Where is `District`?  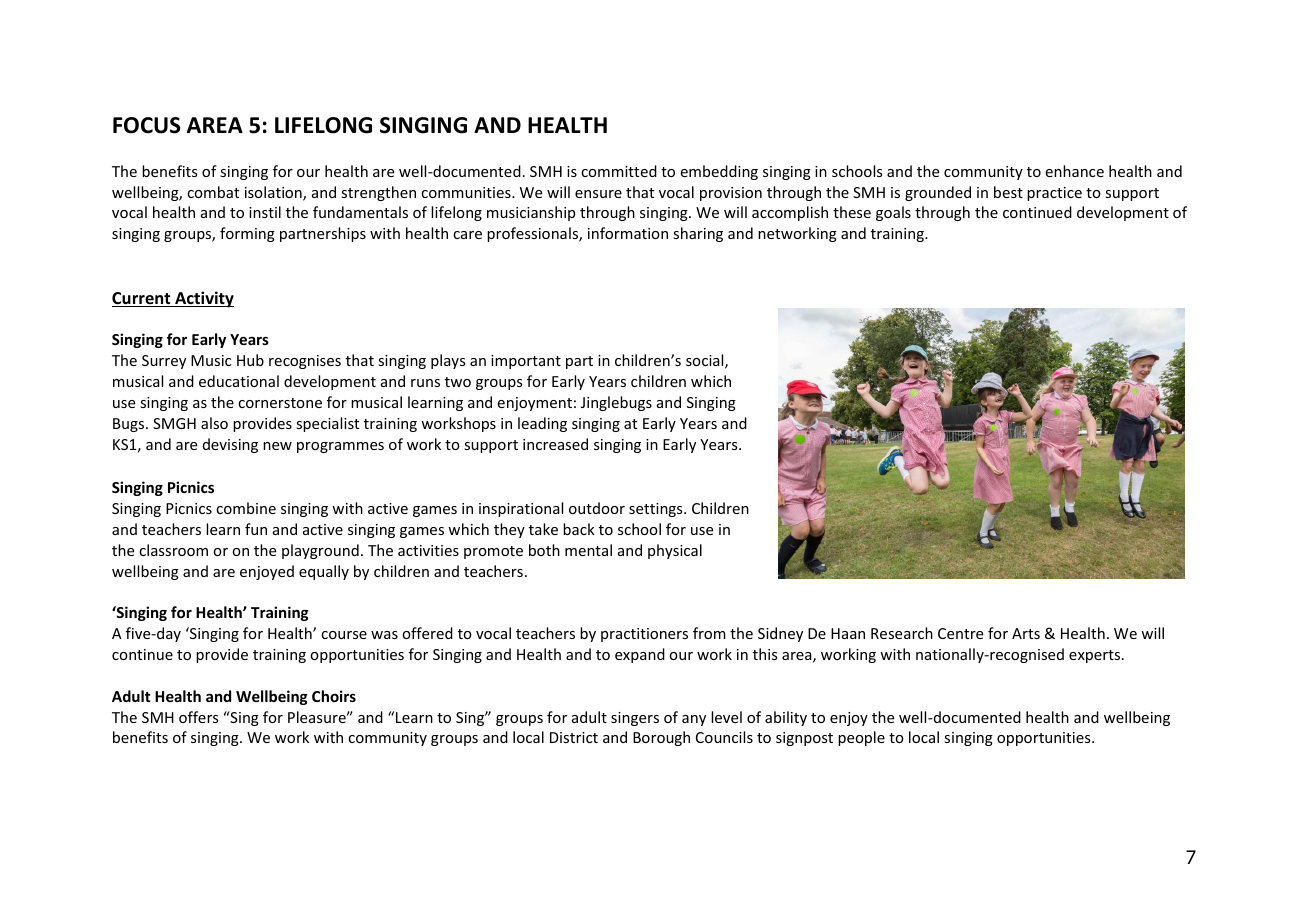
District is located at coordinates (574, 737).
